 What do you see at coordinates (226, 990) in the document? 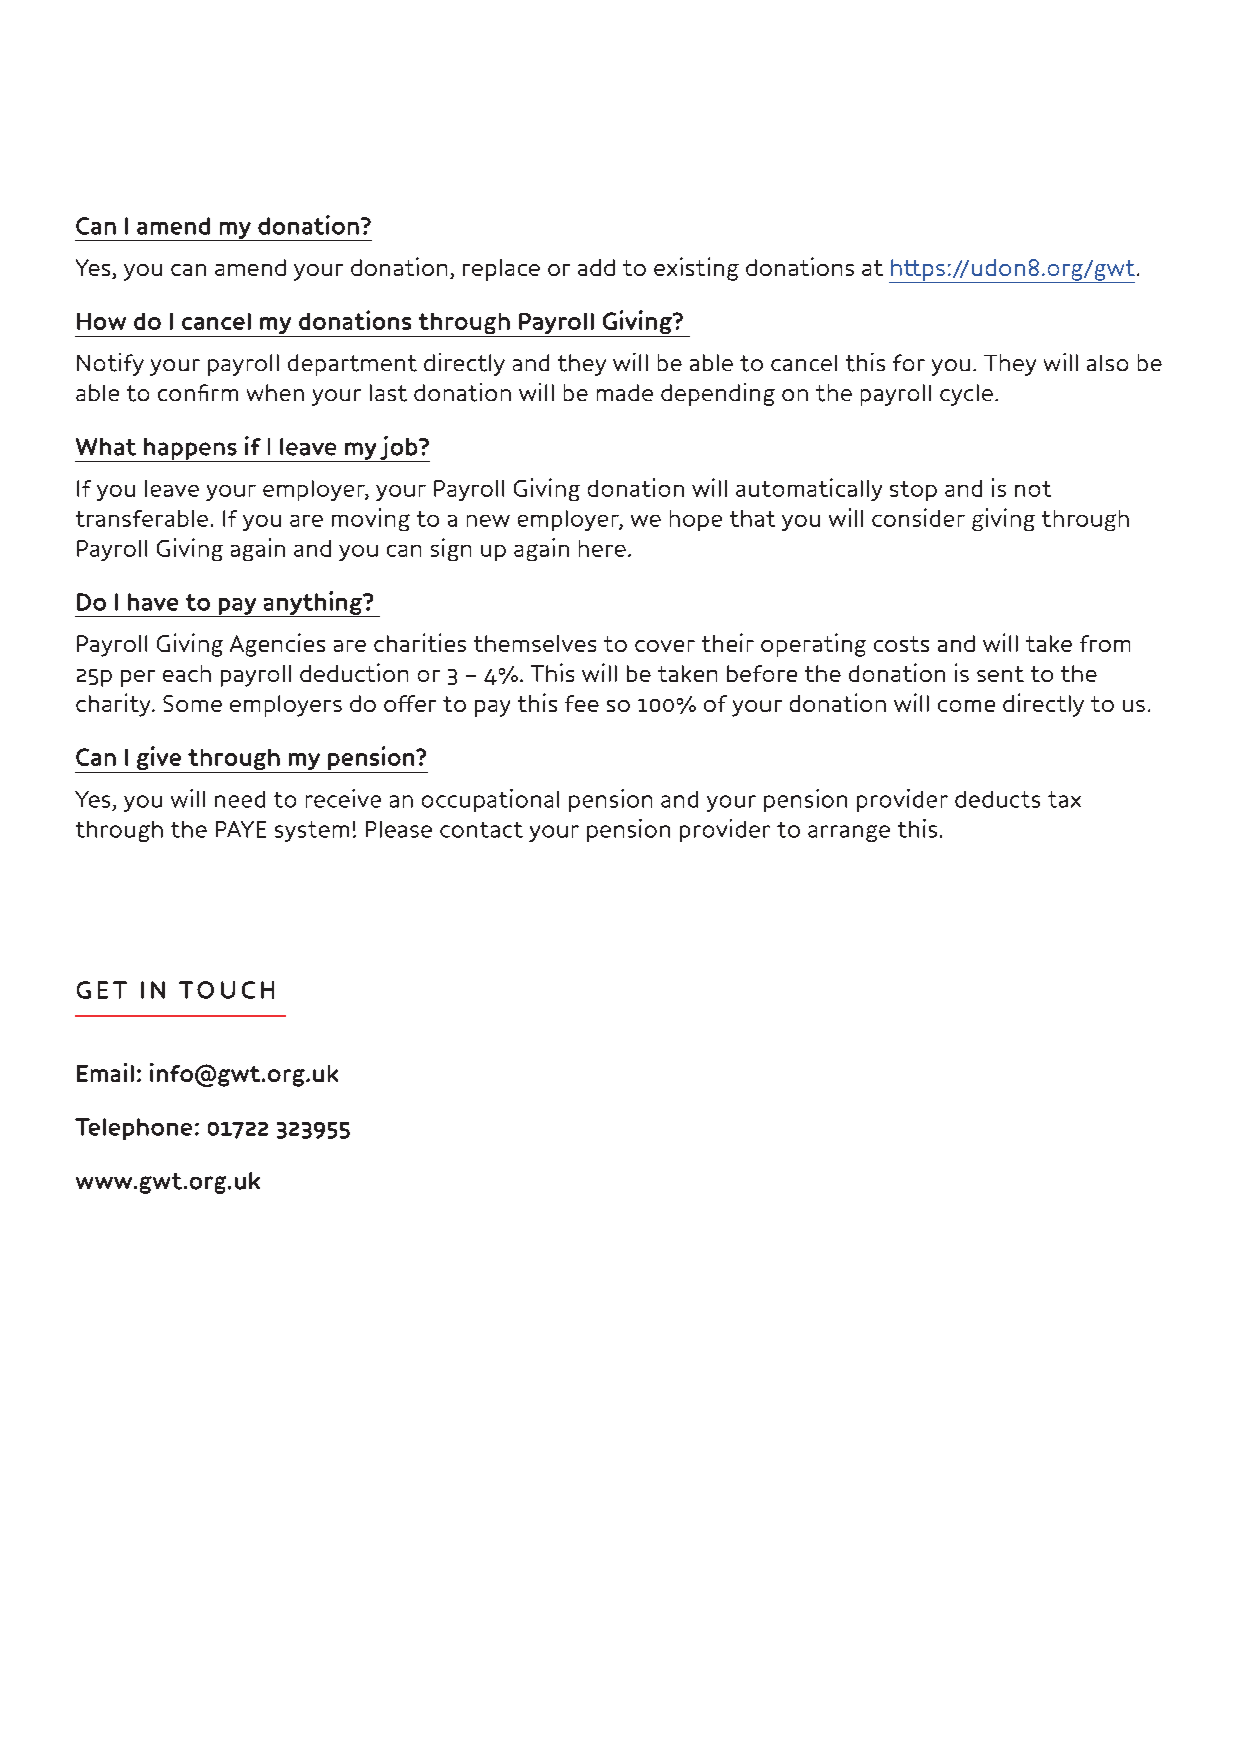
I see `TOUCH` at bounding box center [226, 990].
